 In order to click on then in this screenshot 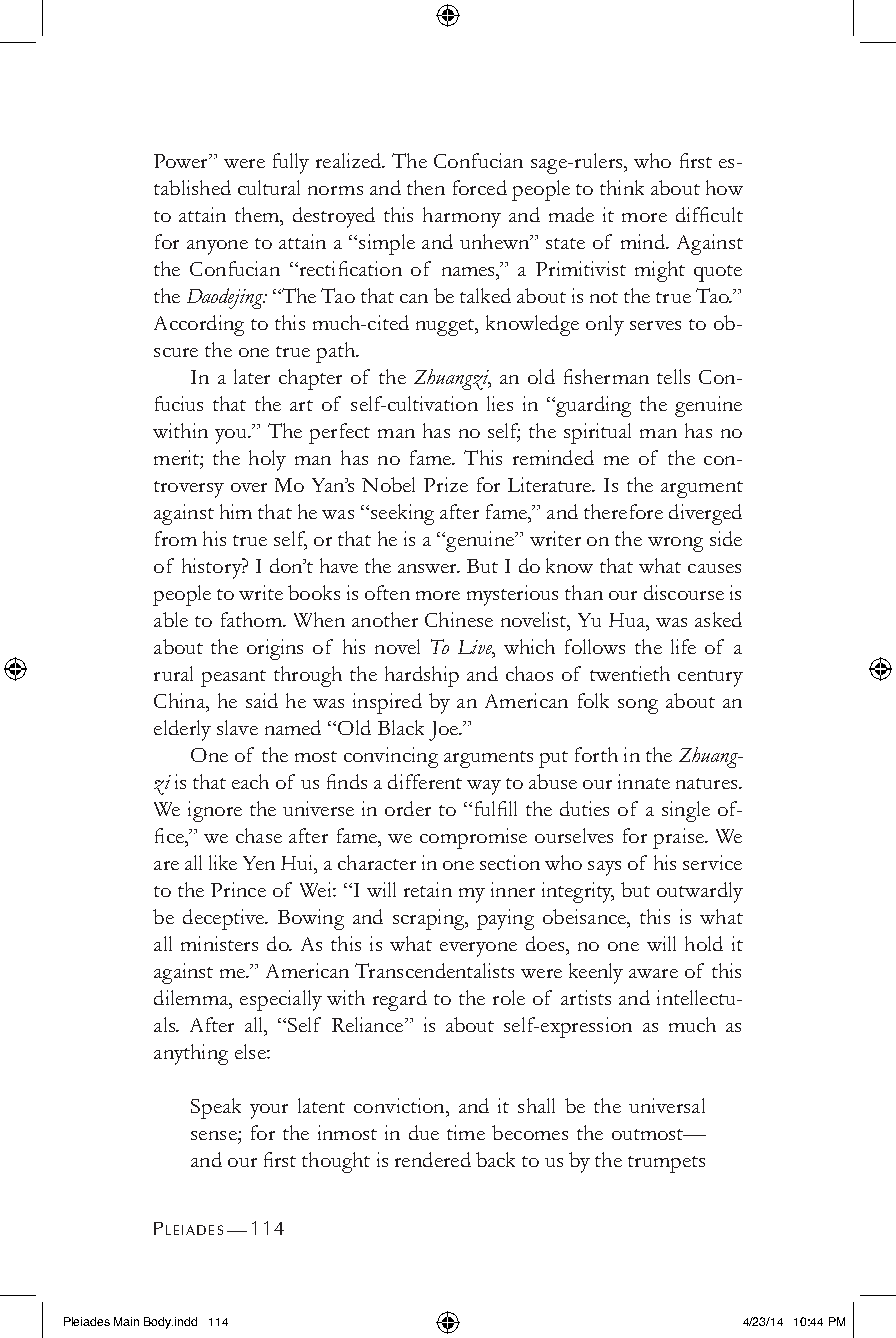, I will do `click(426, 187)`.
